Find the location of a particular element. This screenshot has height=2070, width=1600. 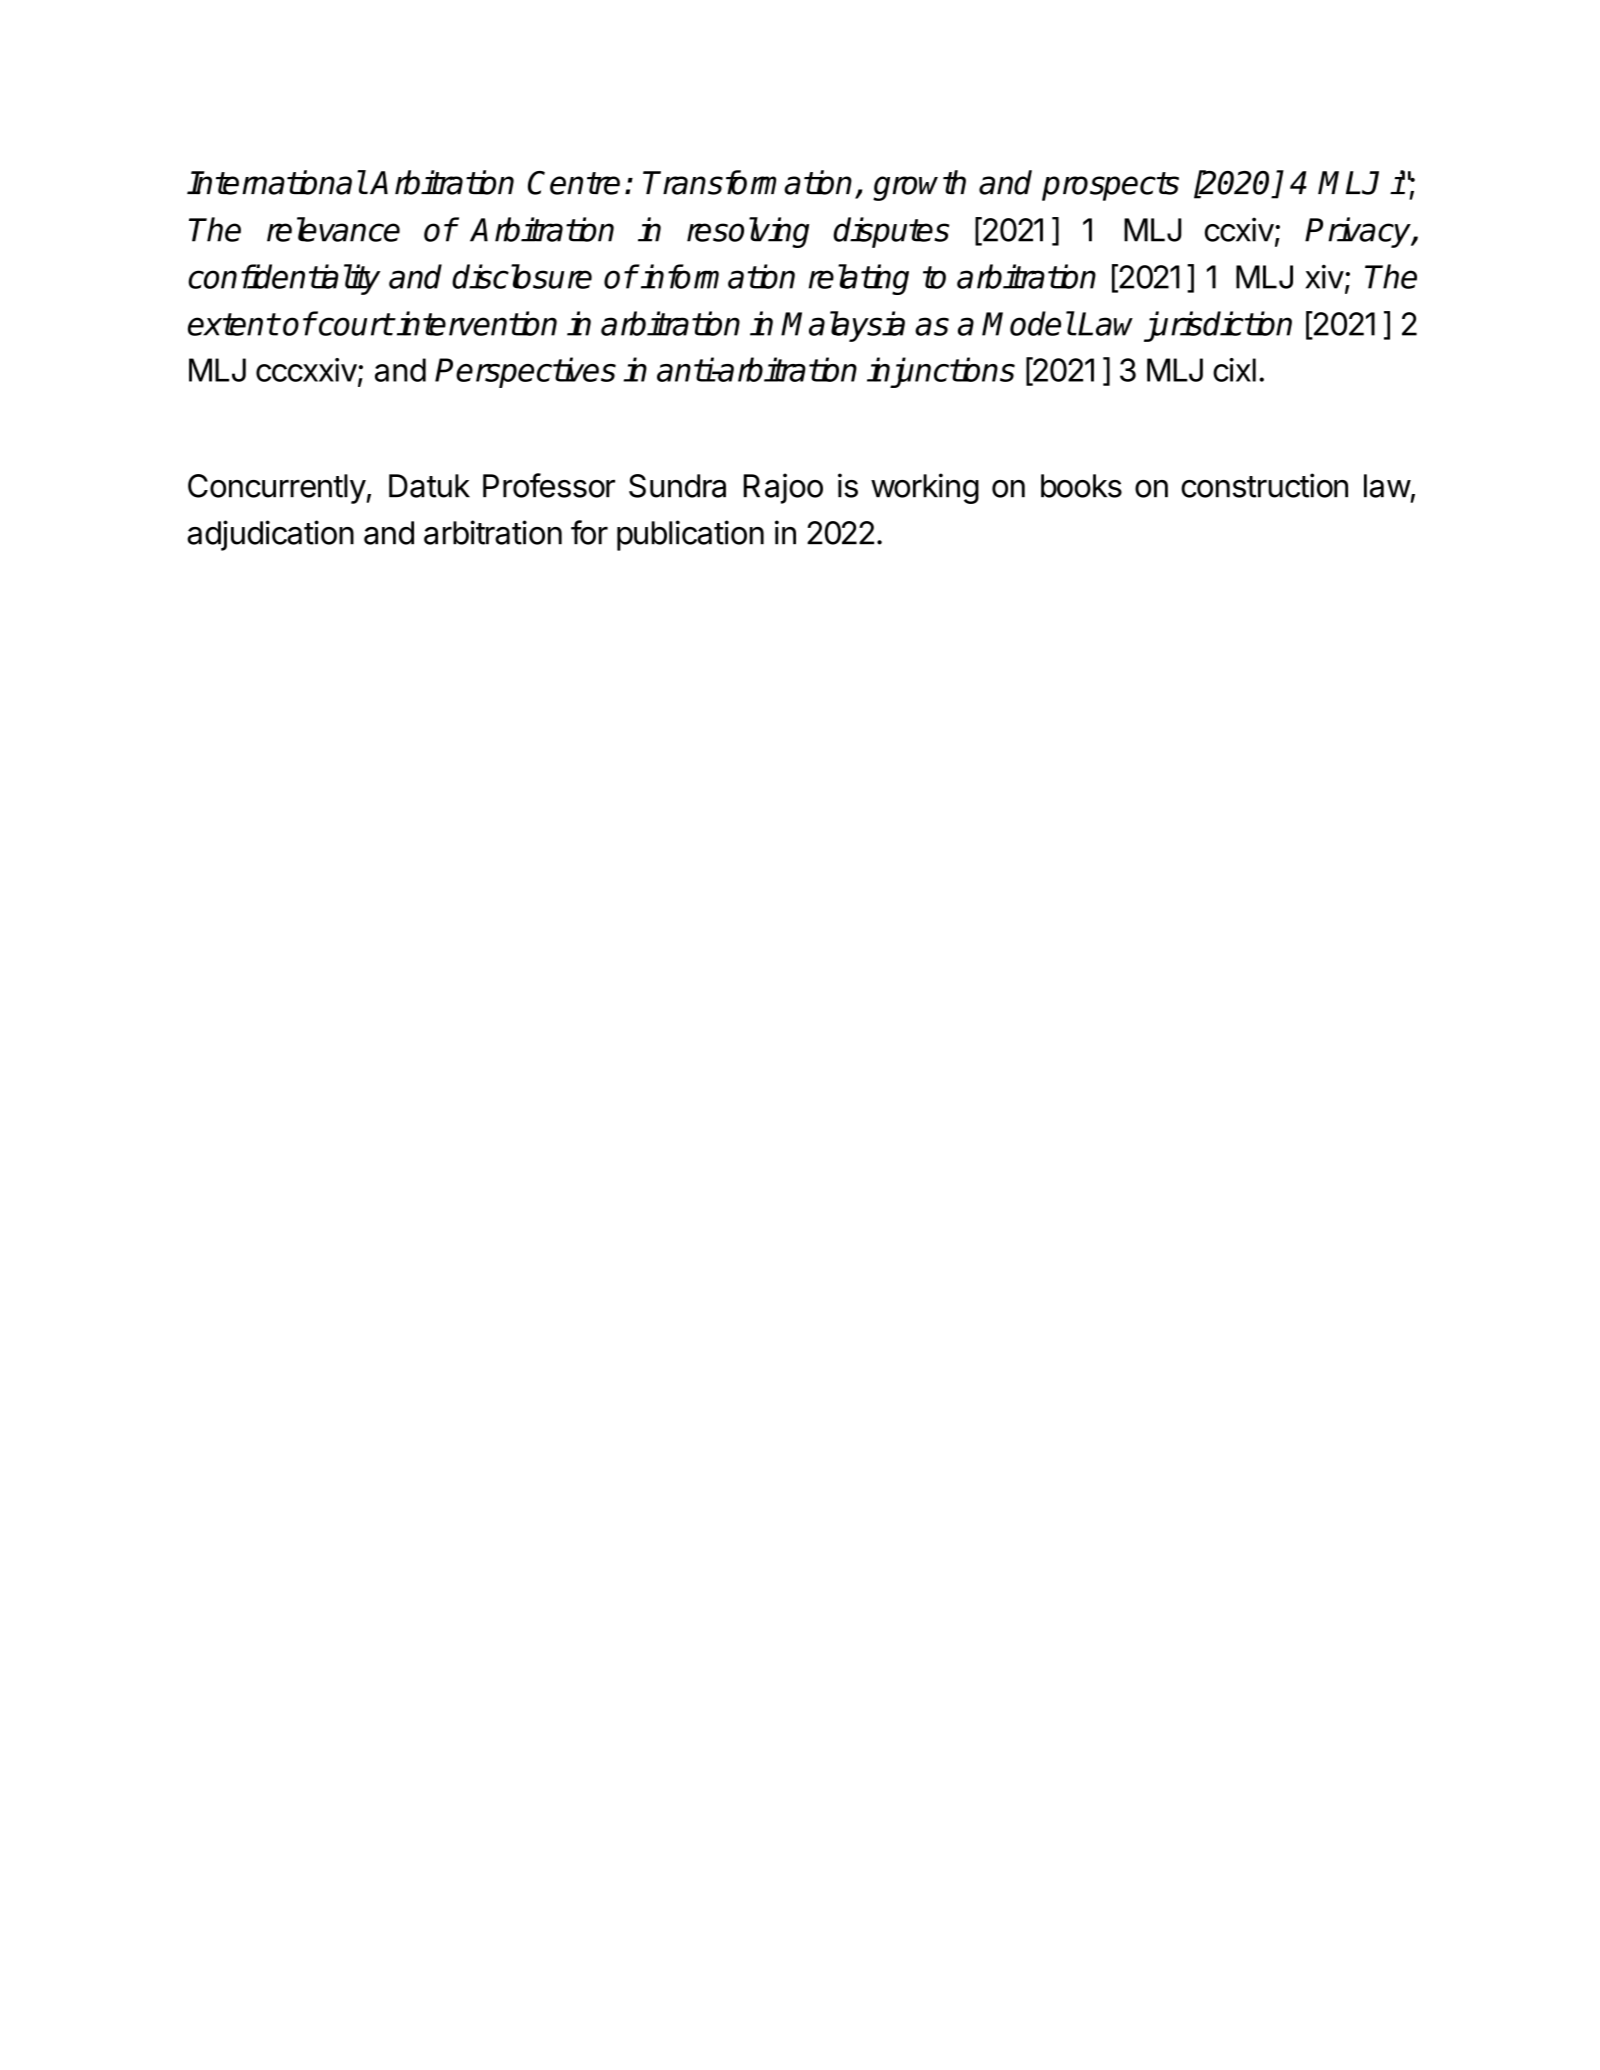

jurisdiction is located at coordinates (1218, 326).
